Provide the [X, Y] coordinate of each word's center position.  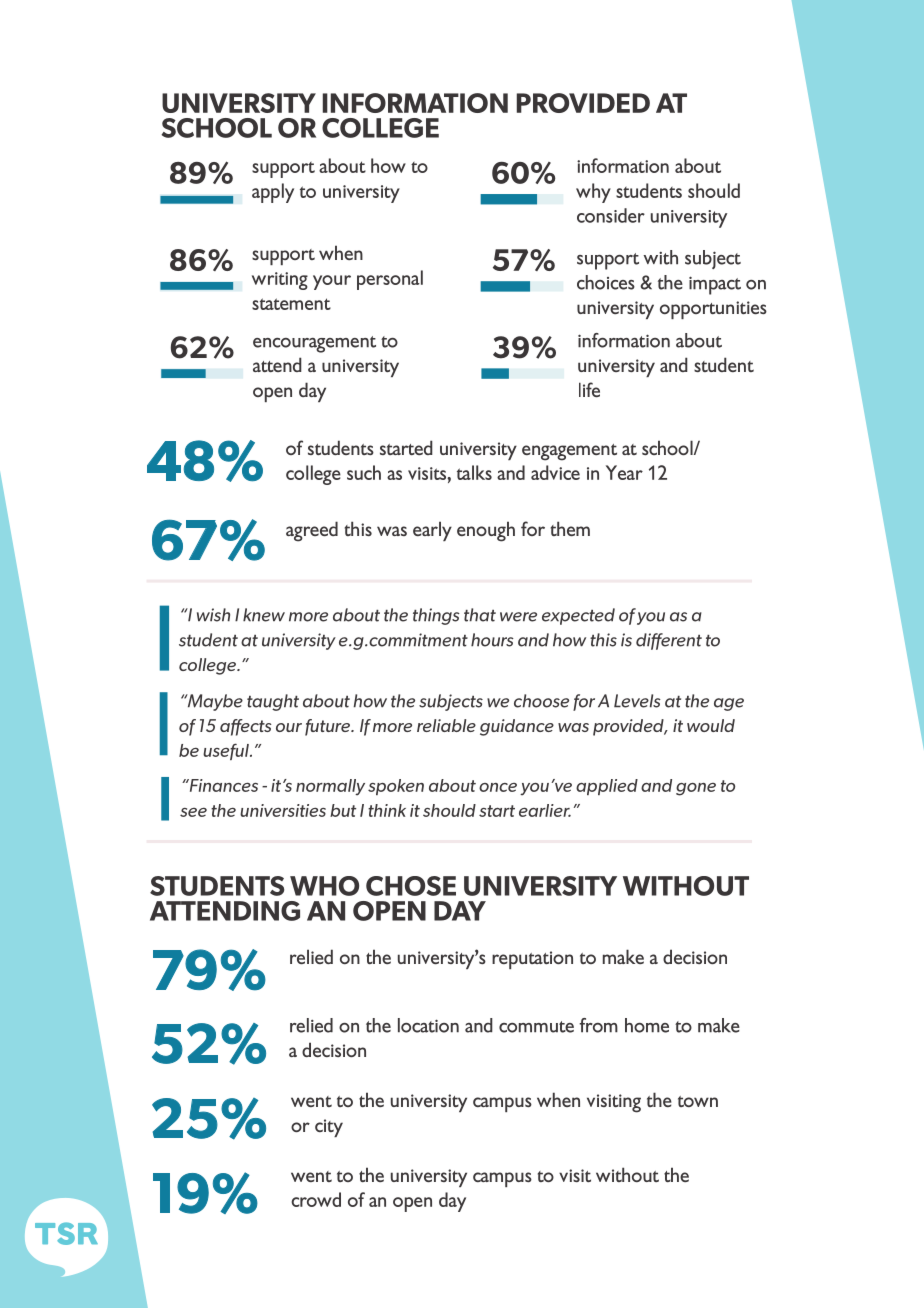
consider [611, 215]
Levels [637, 701]
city [329, 1128]
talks [474, 472]
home [647, 1025]
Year [624, 472]
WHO [324, 886]
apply [273, 193]
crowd [316, 1199]
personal [390, 280]
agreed [312, 531]
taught [273, 702]
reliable [446, 725]
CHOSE [411, 886]
